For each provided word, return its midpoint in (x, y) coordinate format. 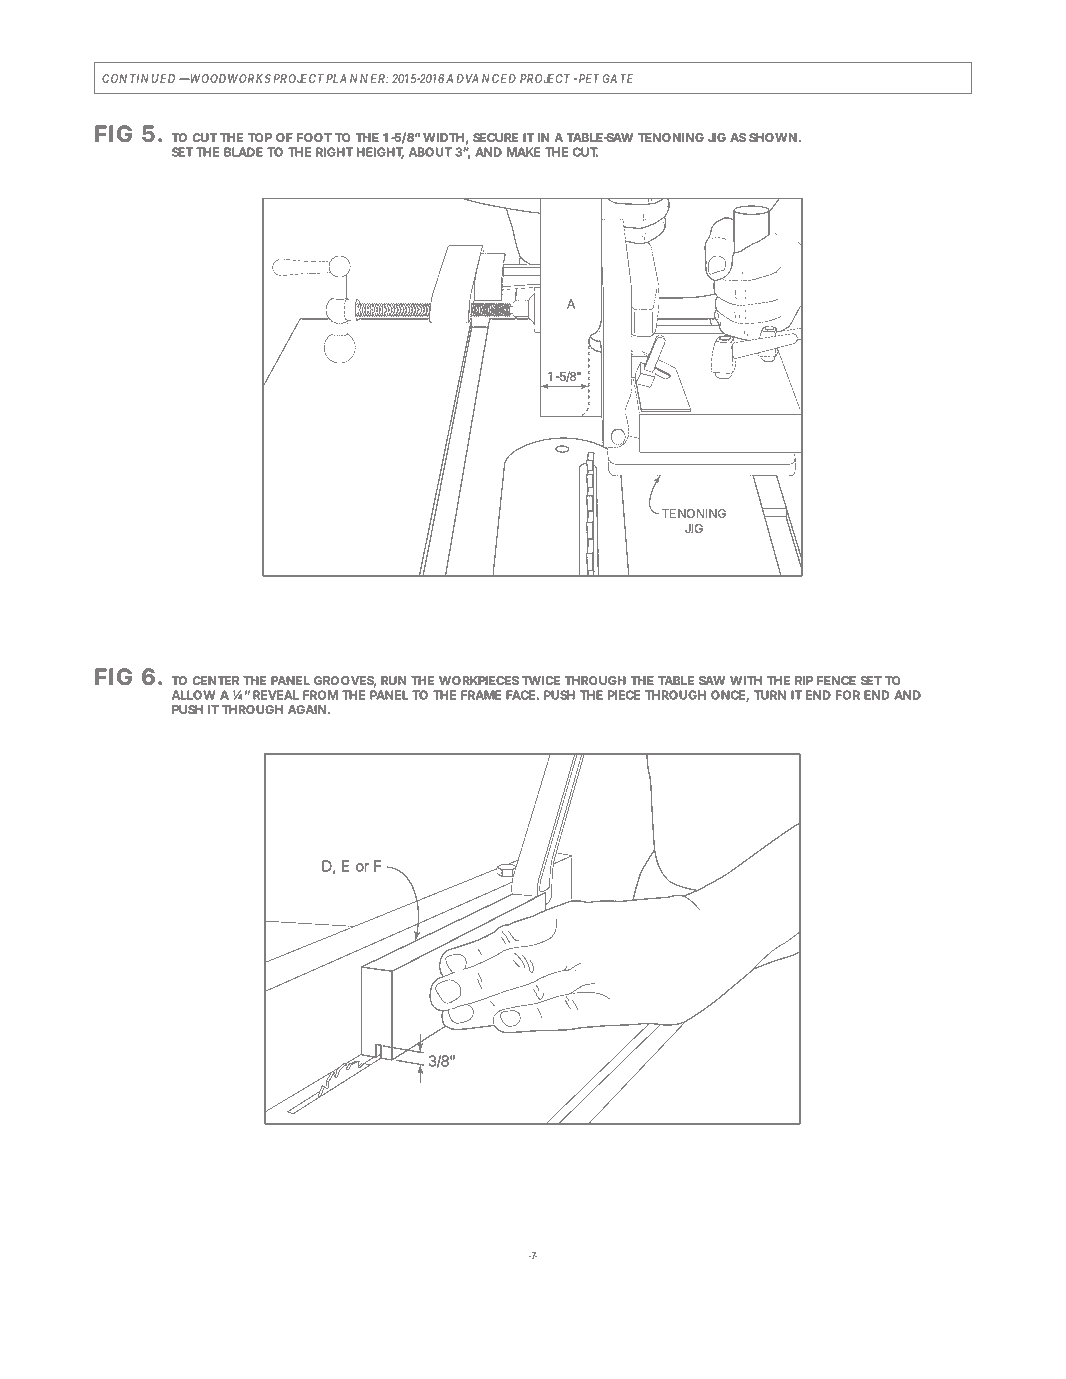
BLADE (243, 152)
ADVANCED (481, 78)
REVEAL (276, 695)
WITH (746, 680)
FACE (520, 695)
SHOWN (773, 137)
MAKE (524, 152)
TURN (770, 695)
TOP (260, 137)
